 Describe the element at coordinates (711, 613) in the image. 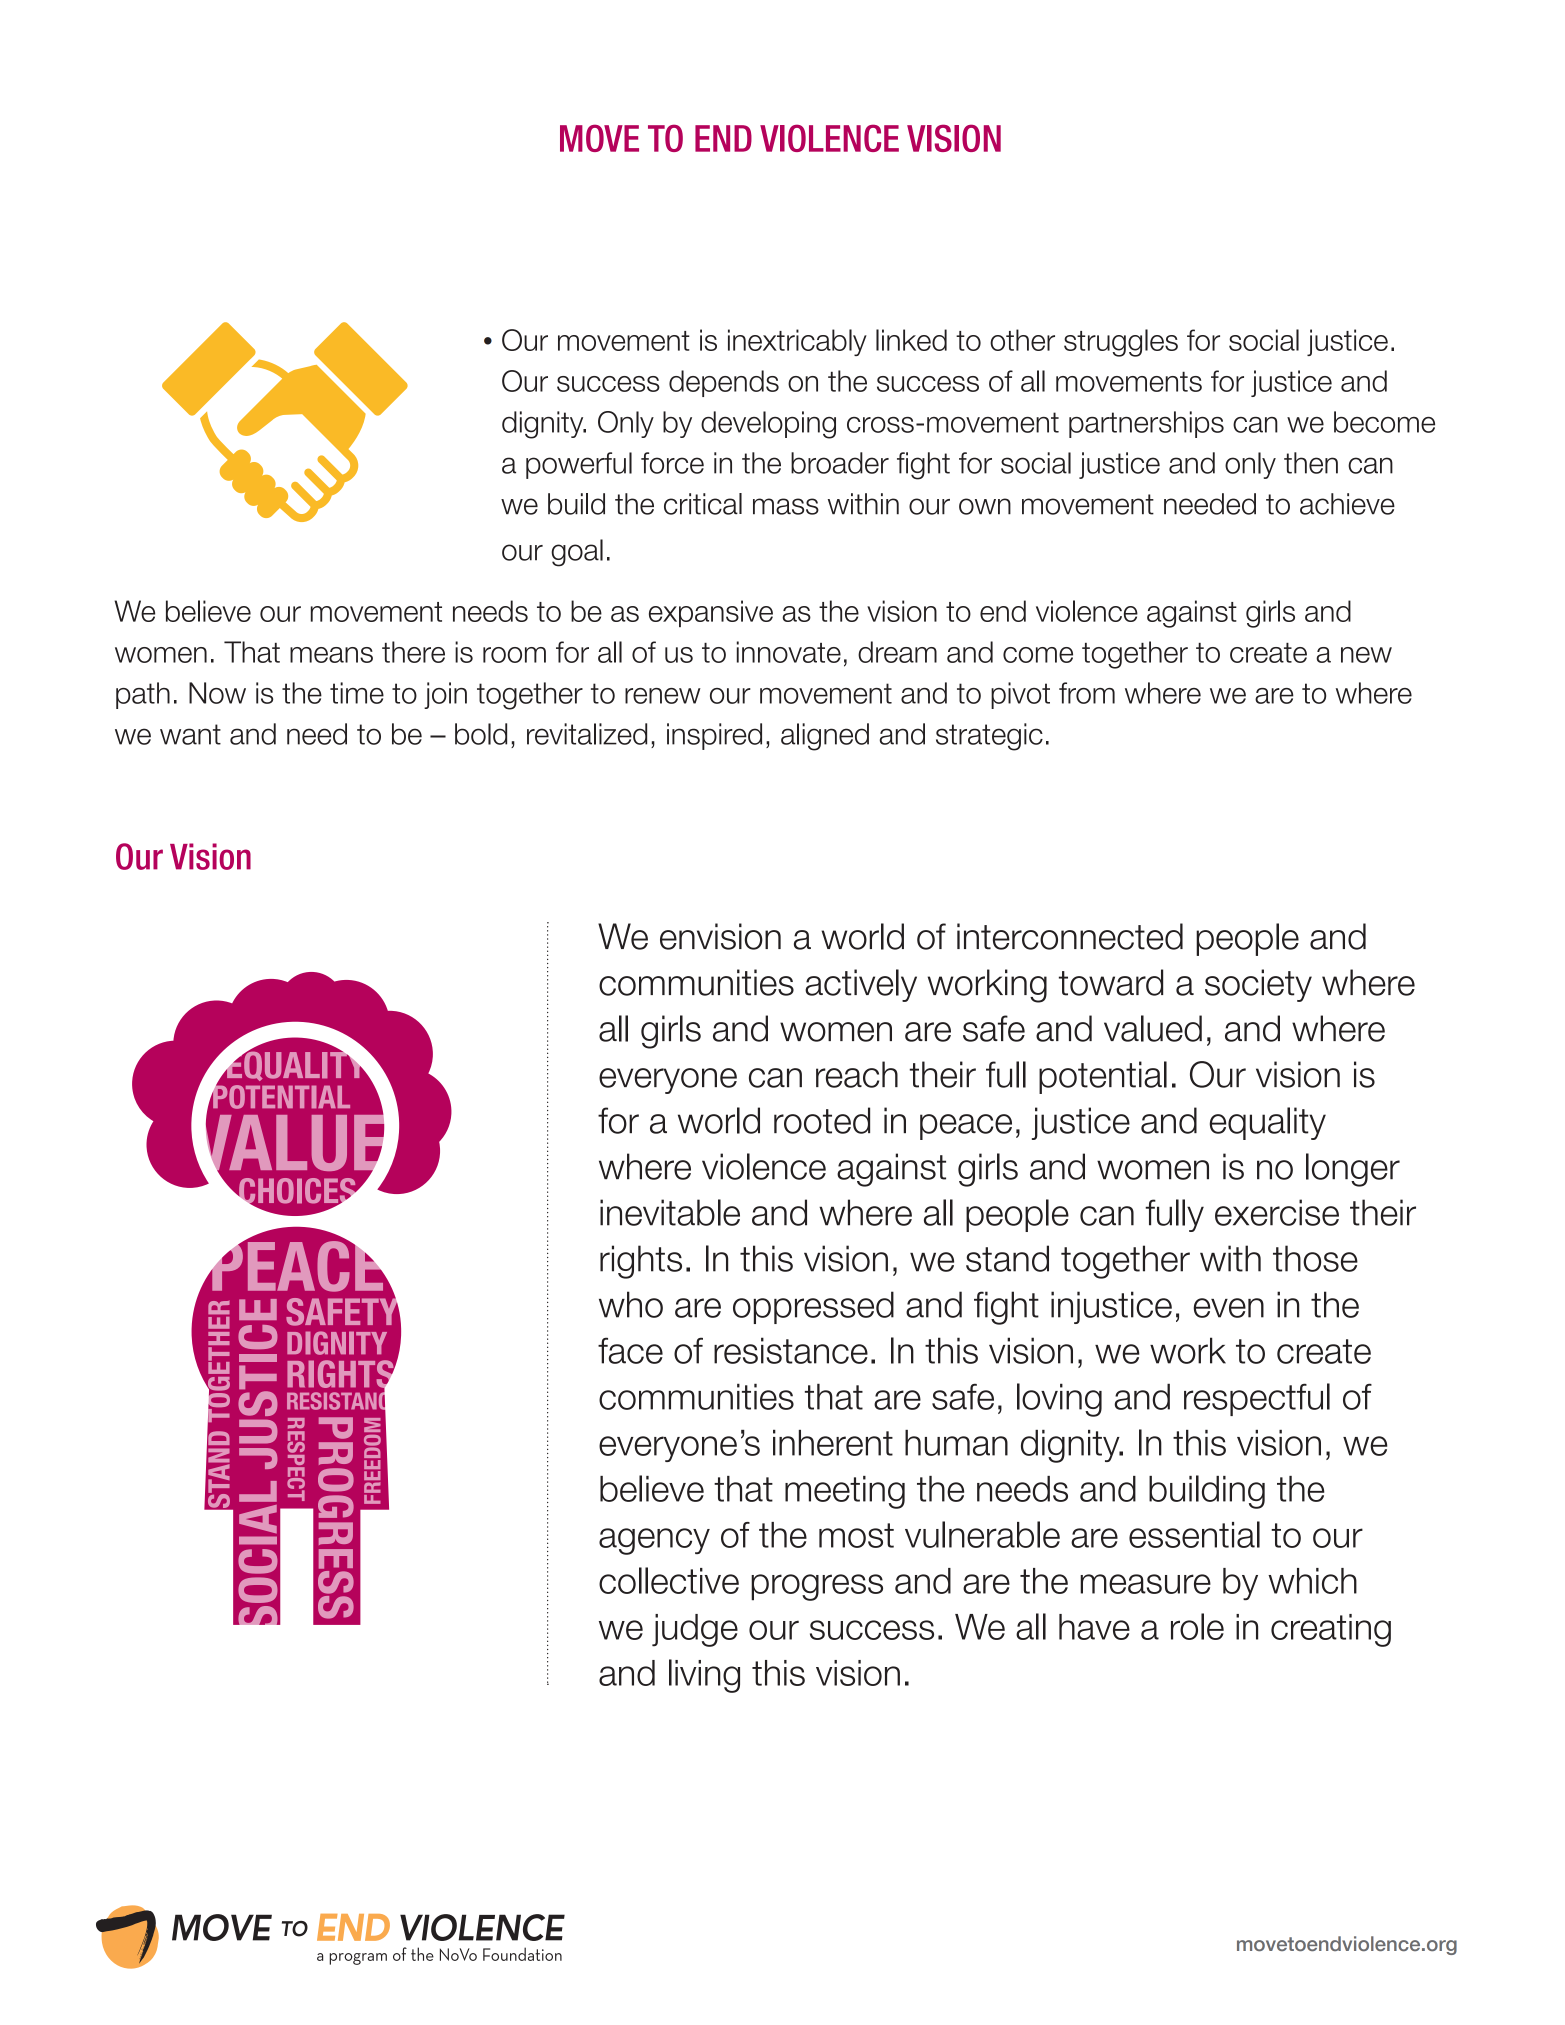

I see `expansive` at that location.
